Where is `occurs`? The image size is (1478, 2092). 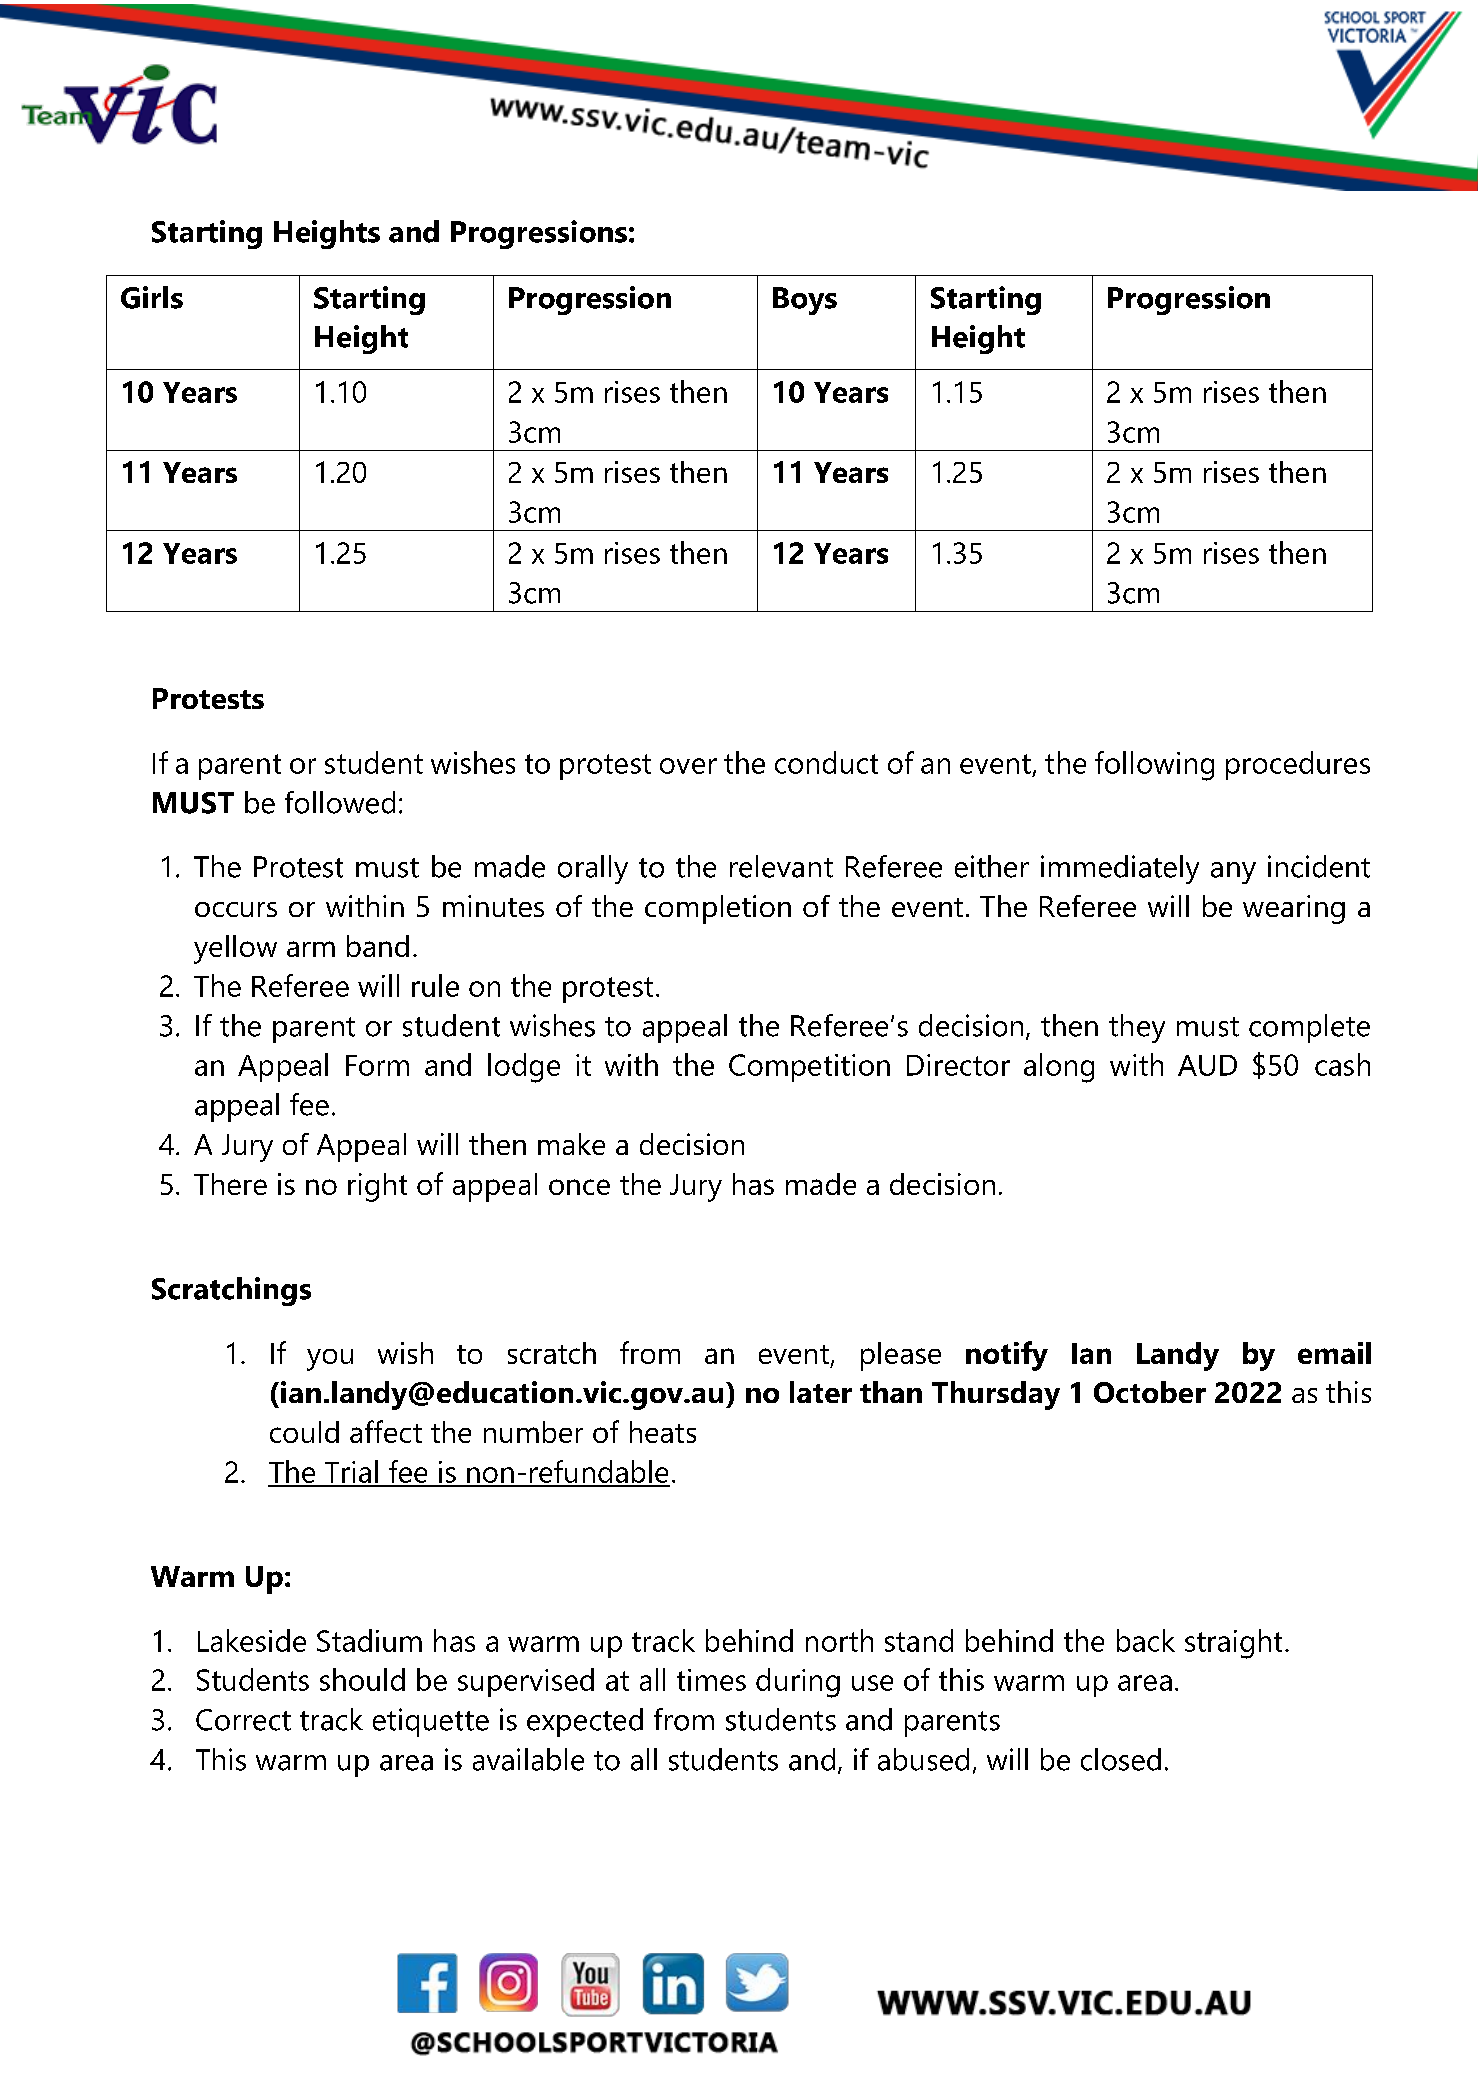
occurs is located at coordinates (236, 909).
